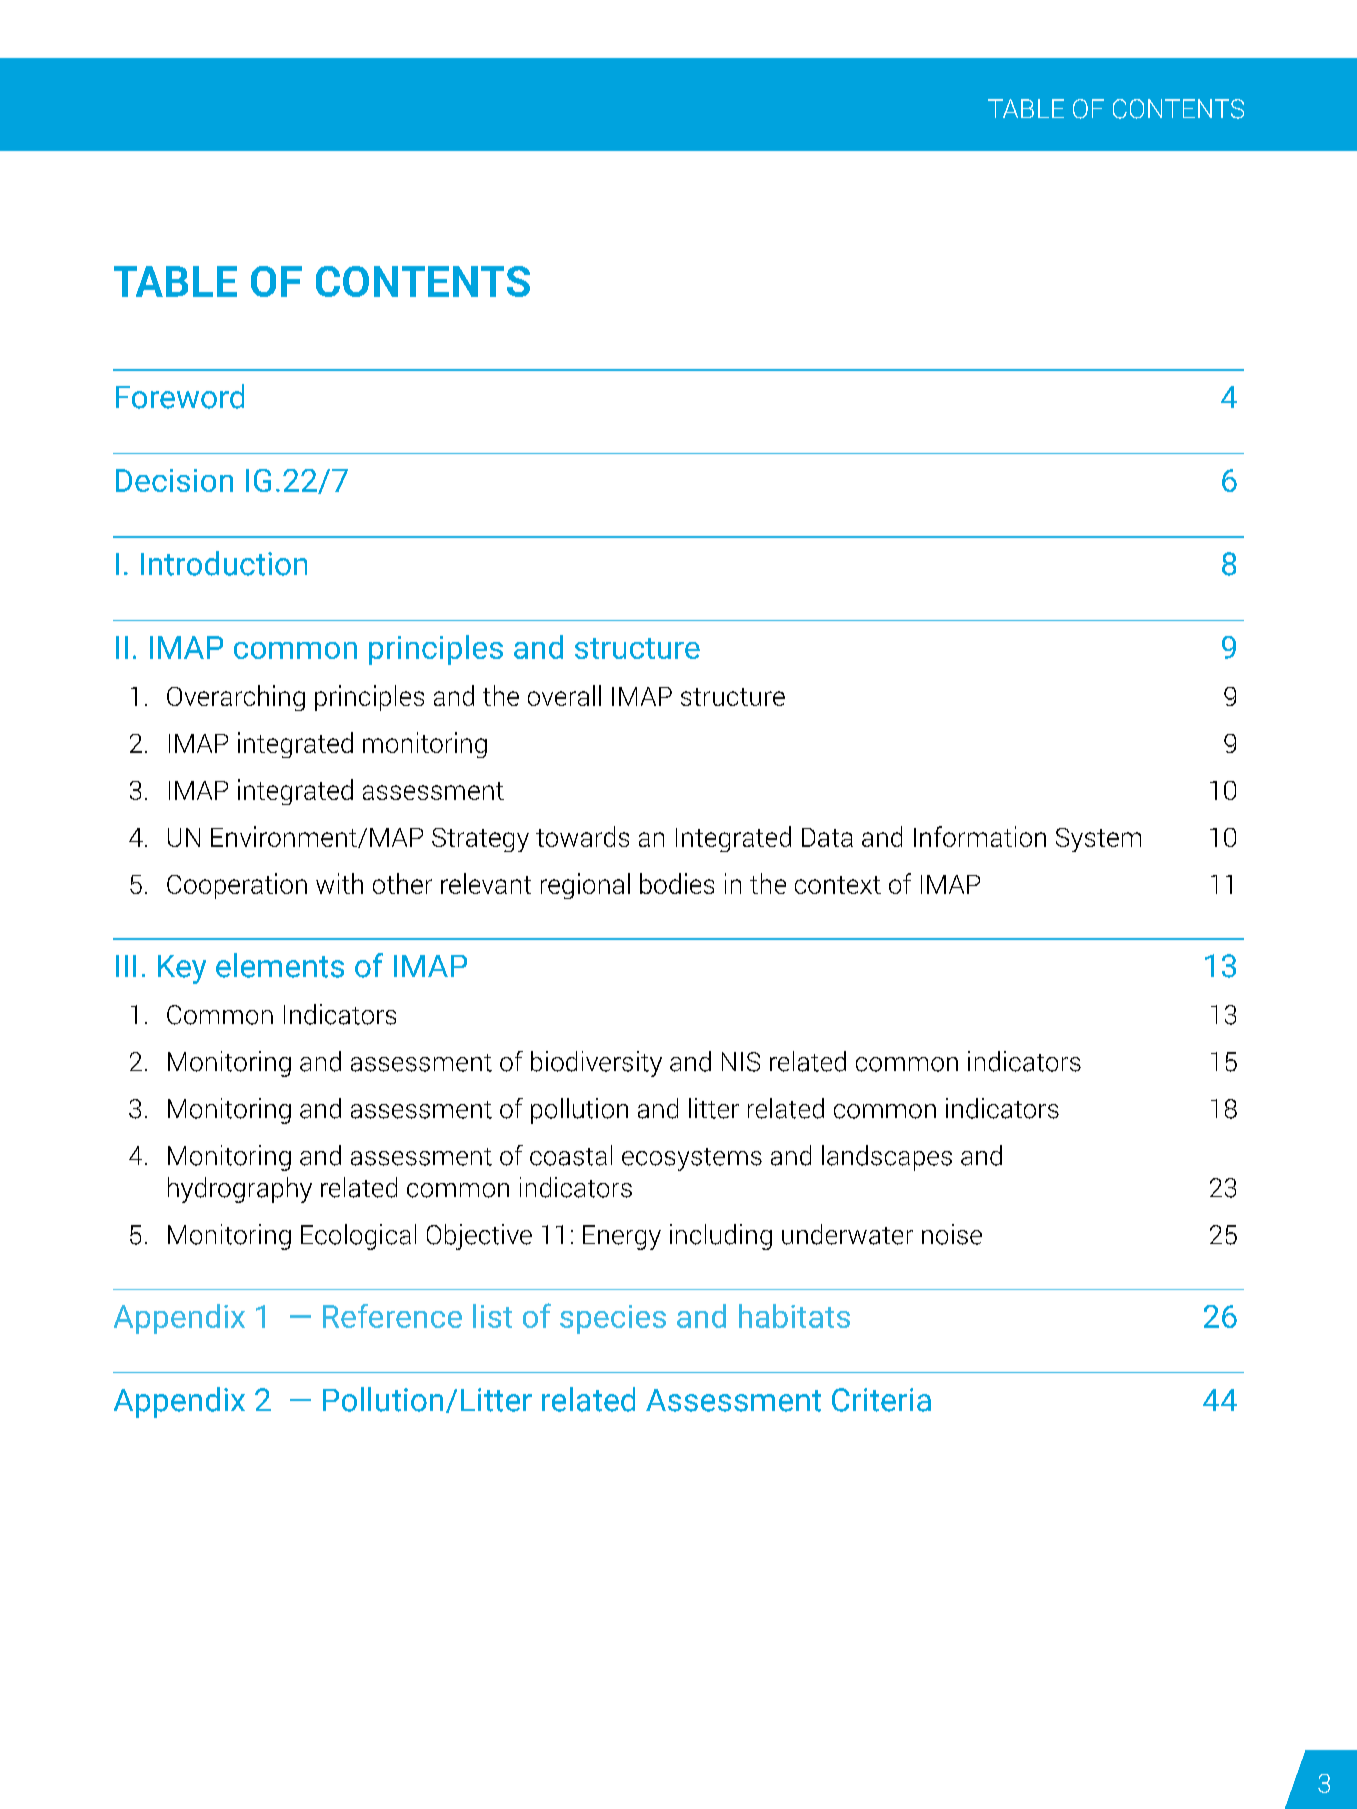 The width and height of the document is (1357, 1809). What do you see at coordinates (358, 1237) in the document?
I see `Ecological` at bounding box center [358, 1237].
